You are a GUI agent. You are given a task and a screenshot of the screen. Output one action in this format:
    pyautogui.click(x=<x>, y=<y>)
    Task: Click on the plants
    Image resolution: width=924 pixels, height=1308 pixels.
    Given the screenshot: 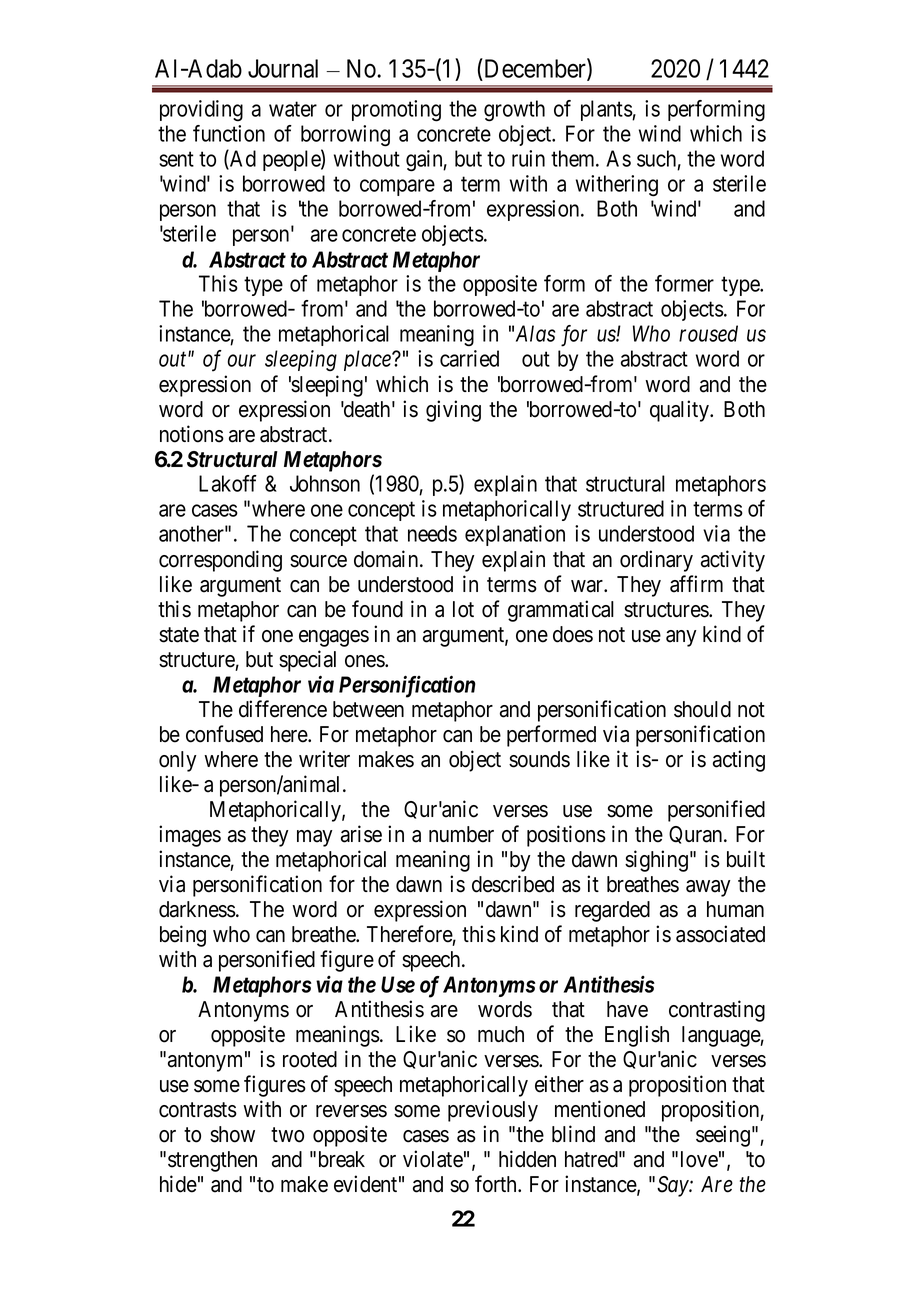 What is the action you would take?
    pyautogui.click(x=607, y=110)
